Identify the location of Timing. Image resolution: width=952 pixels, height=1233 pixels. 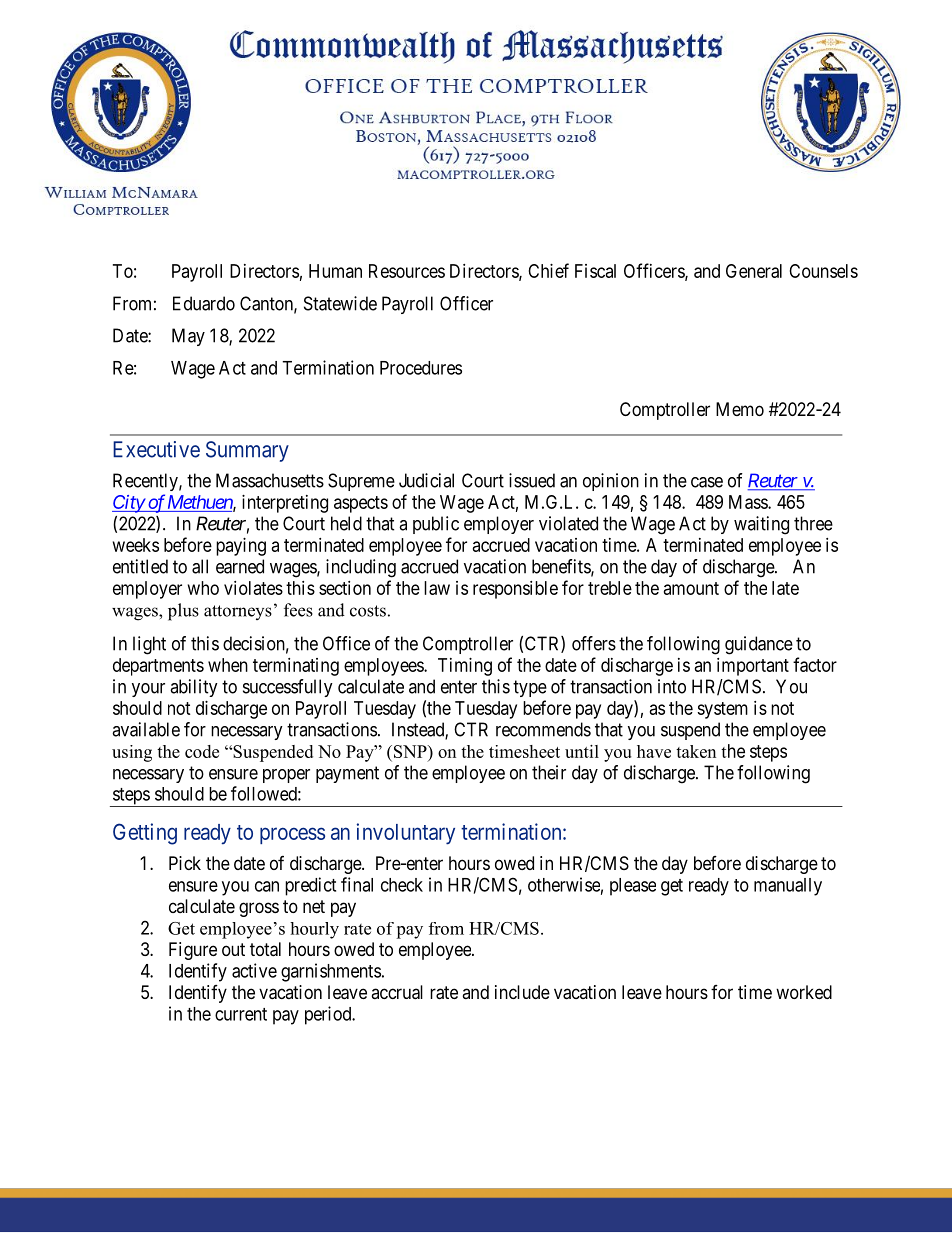
(465, 667).
